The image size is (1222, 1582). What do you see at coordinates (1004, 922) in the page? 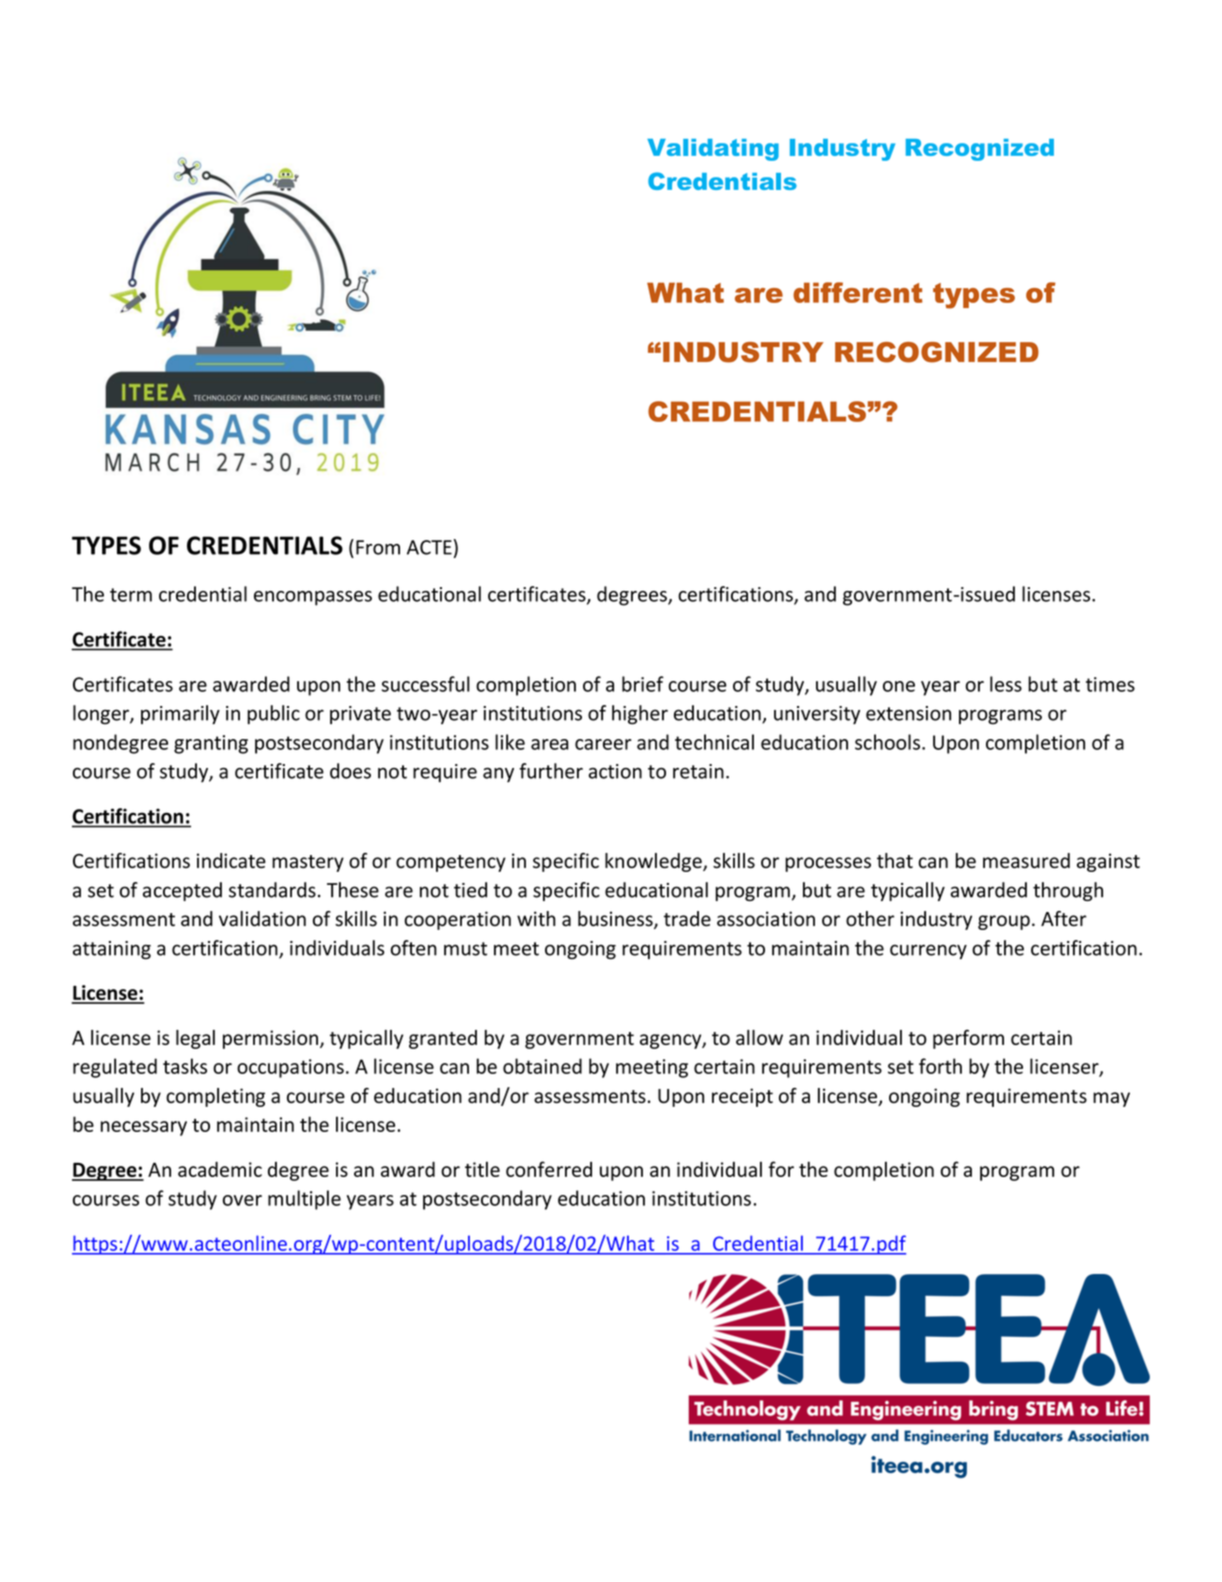
I see `group` at bounding box center [1004, 922].
